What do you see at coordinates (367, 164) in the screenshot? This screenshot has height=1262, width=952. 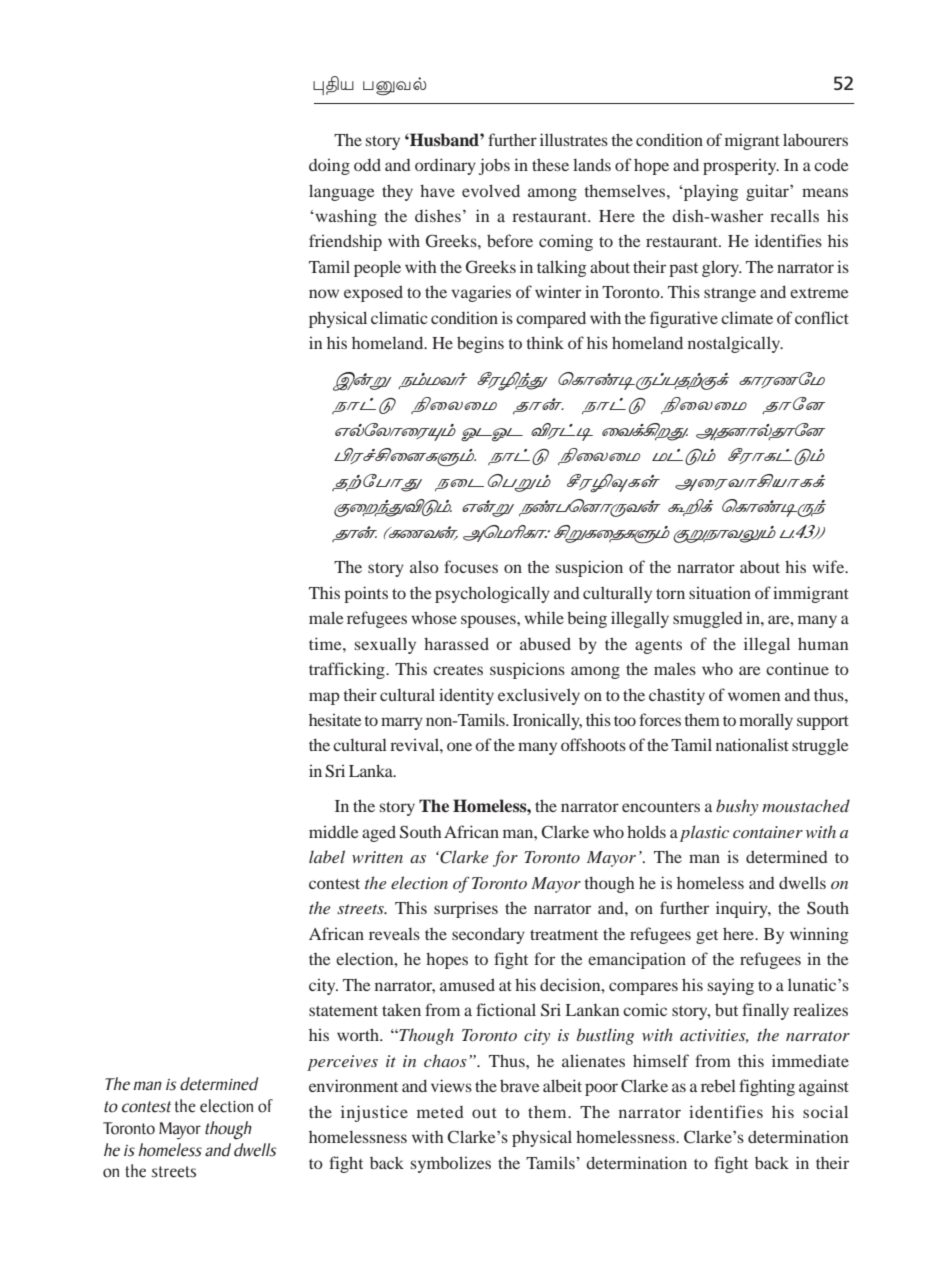 I see `odd` at bounding box center [367, 164].
